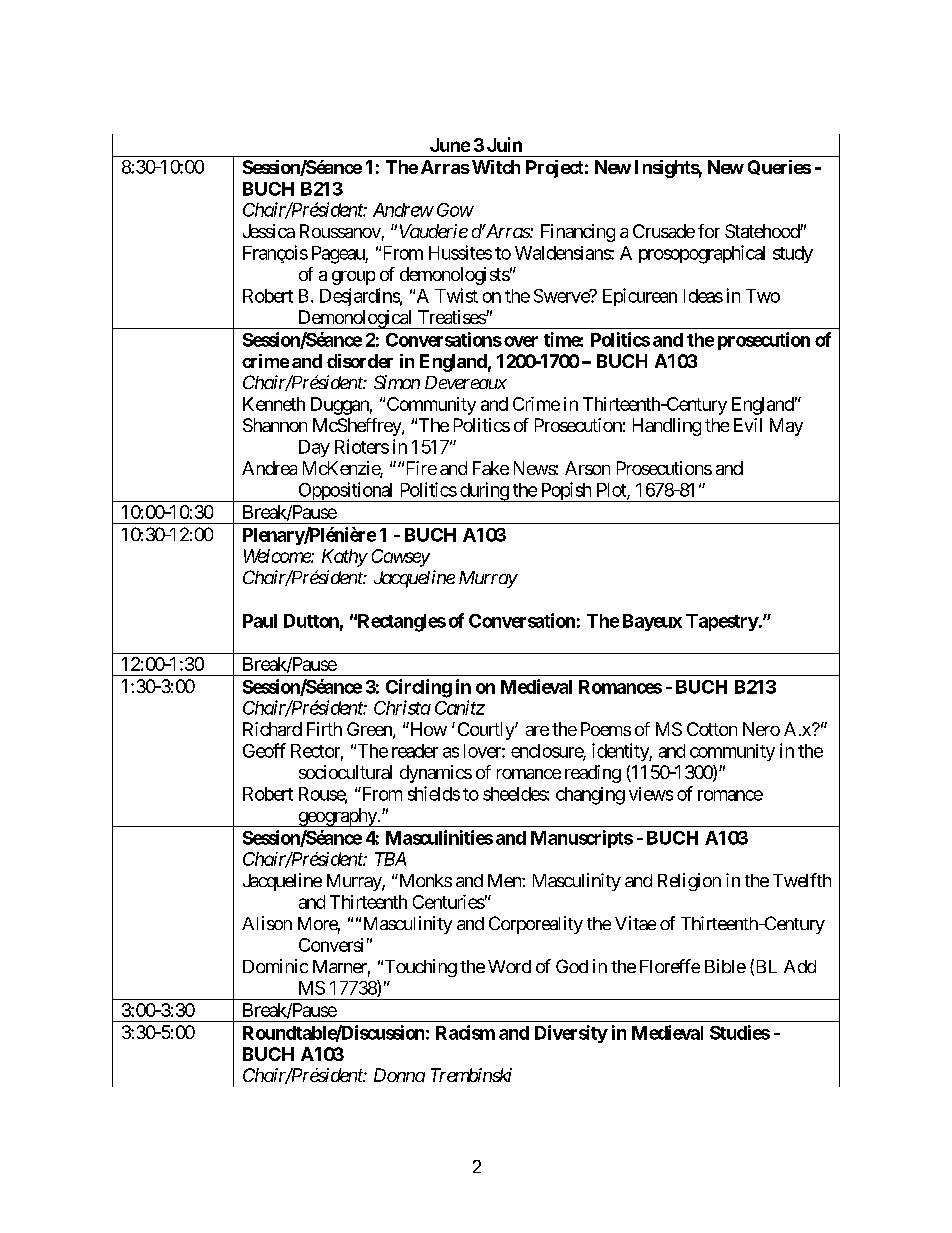 The image size is (952, 1233). Describe the element at coordinates (761, 729) in the screenshot. I see `Nero` at that location.
